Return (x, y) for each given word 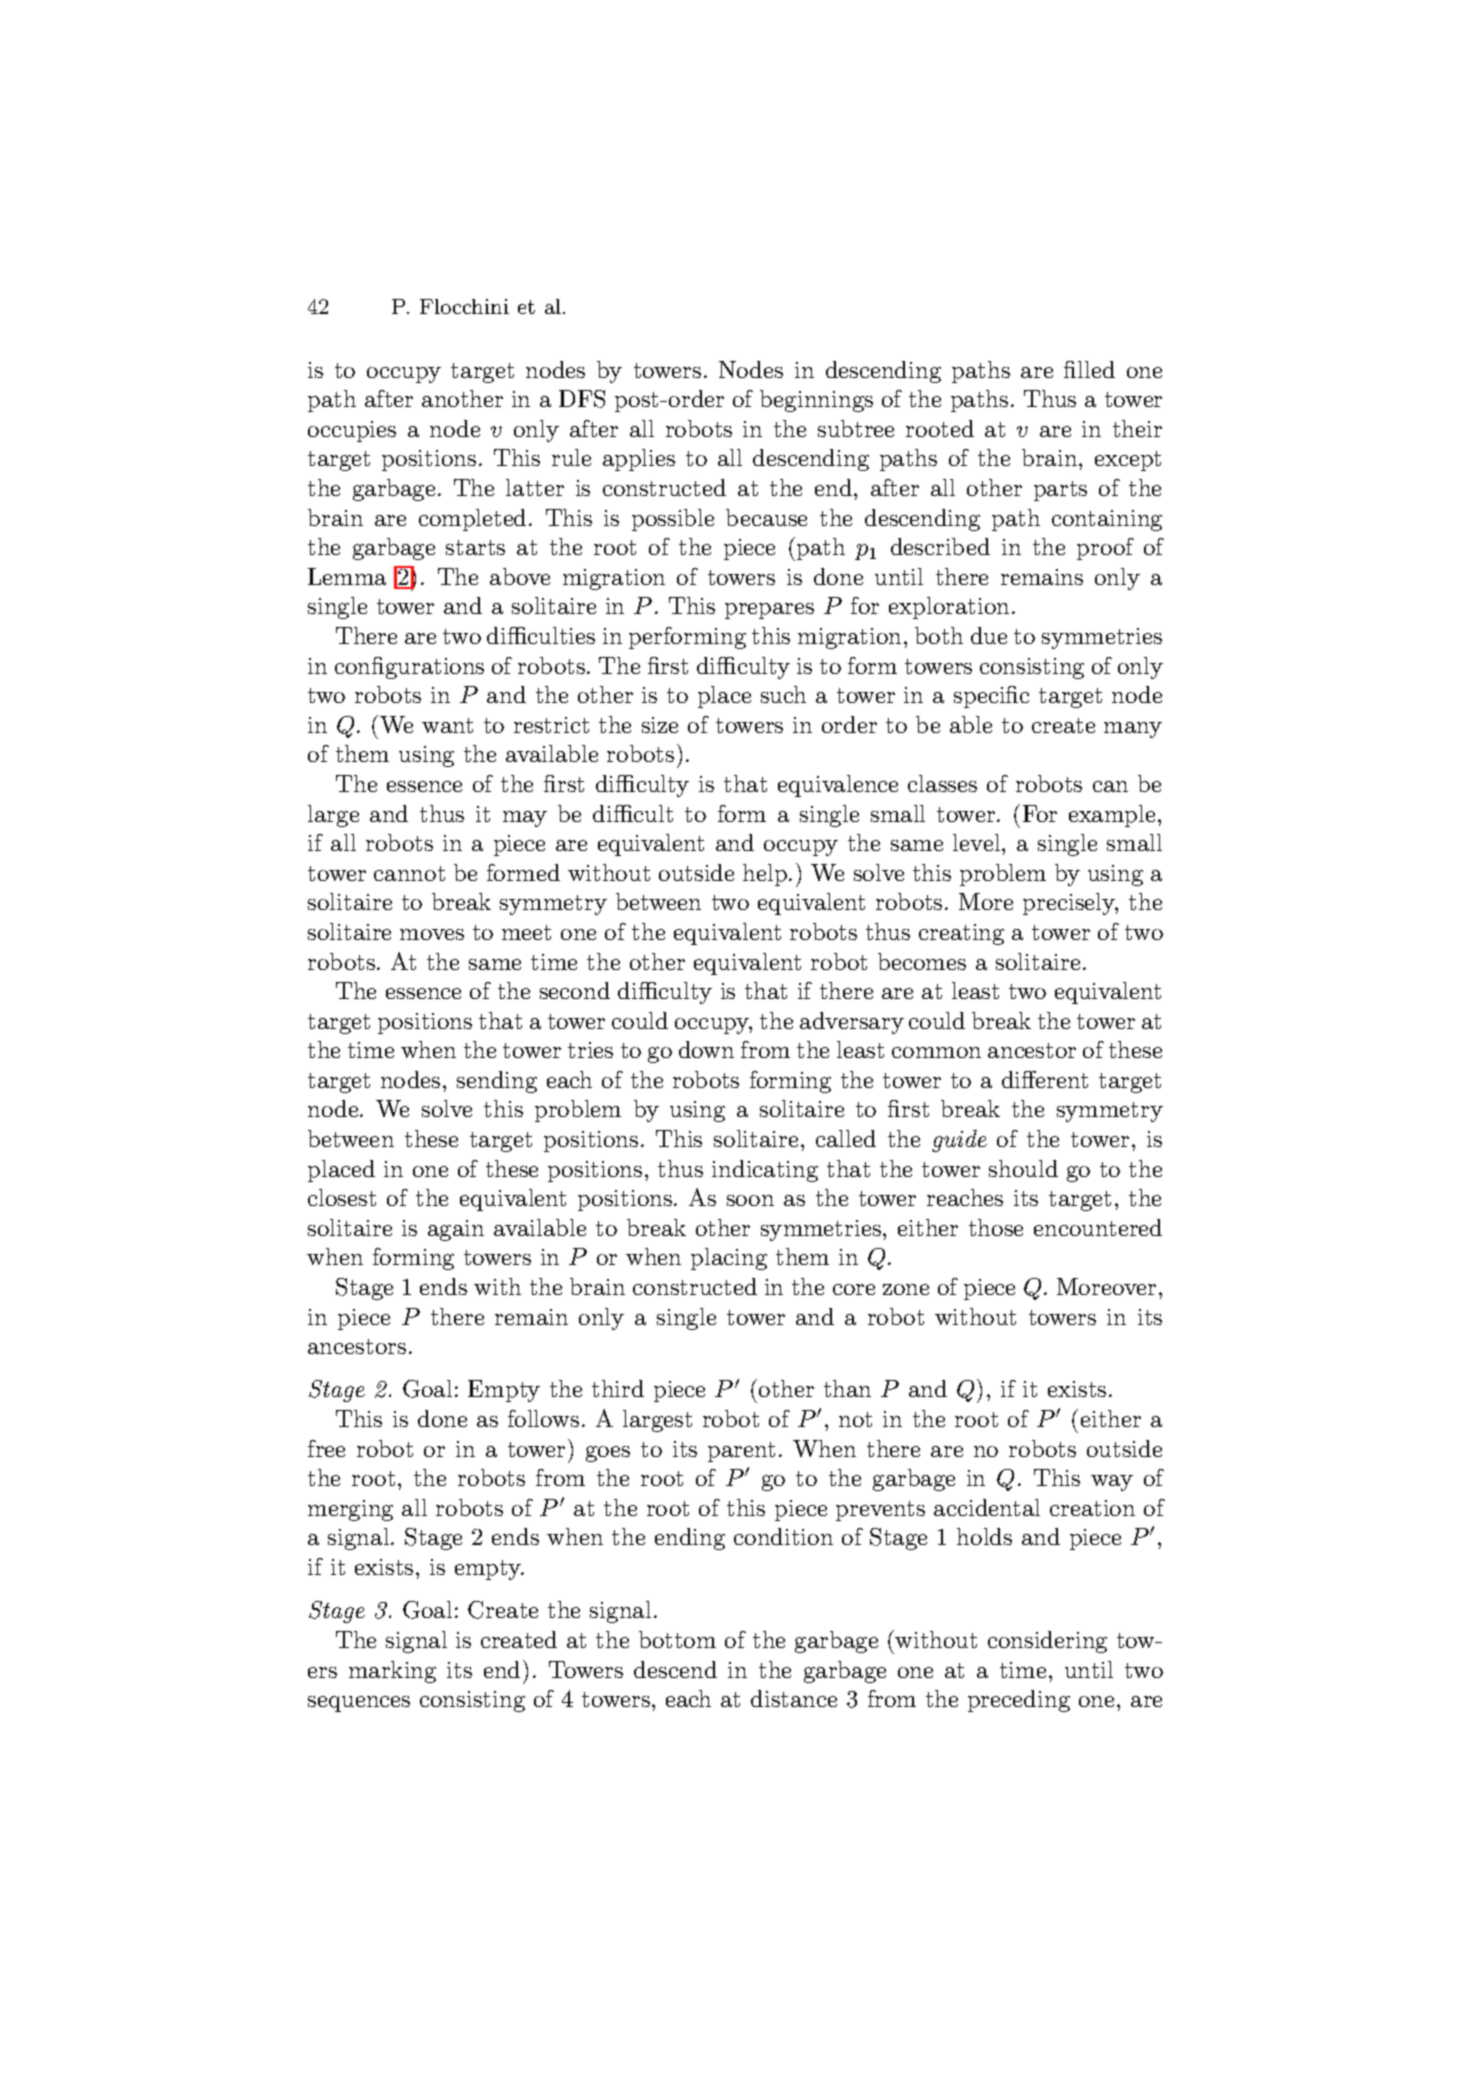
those (996, 1227)
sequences (359, 1704)
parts (1060, 491)
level (978, 842)
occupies (352, 431)
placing (729, 1259)
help (765, 875)
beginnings (816, 401)
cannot (409, 873)
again (456, 1230)
